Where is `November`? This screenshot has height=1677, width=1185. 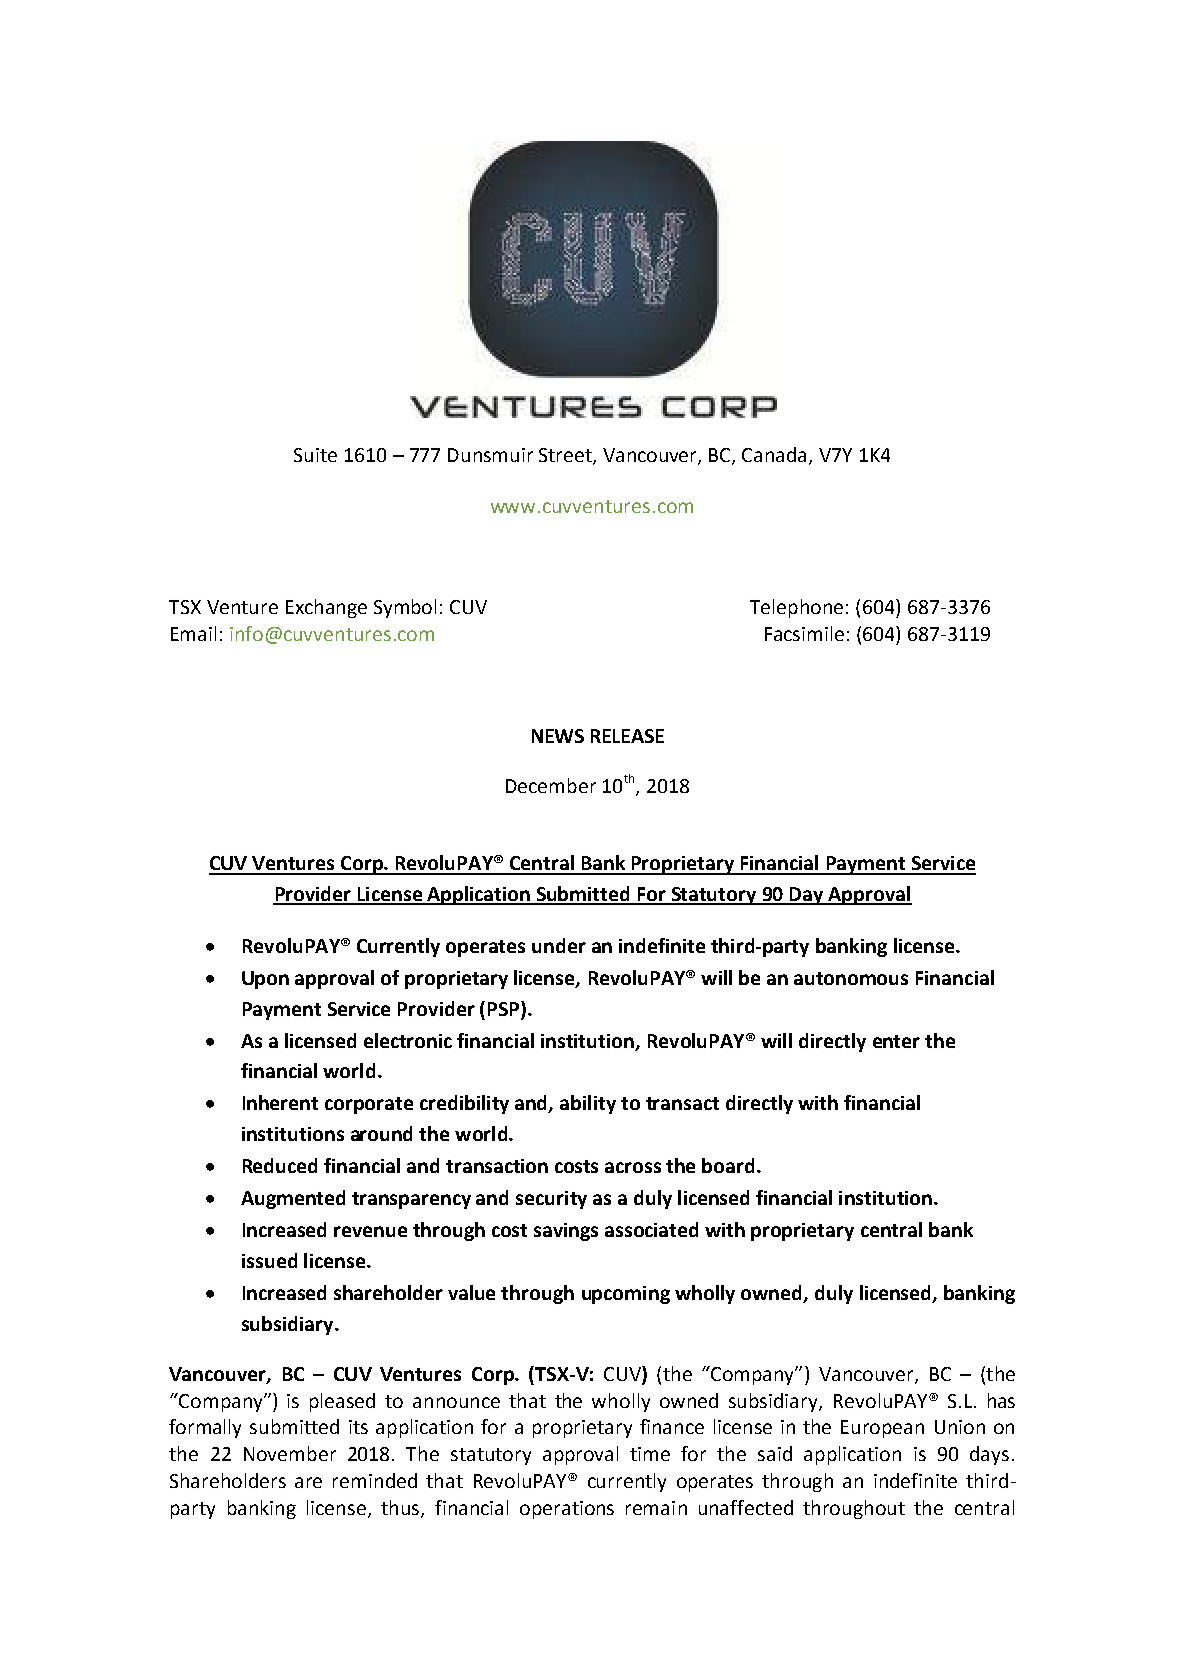 November is located at coordinates (290, 1453).
